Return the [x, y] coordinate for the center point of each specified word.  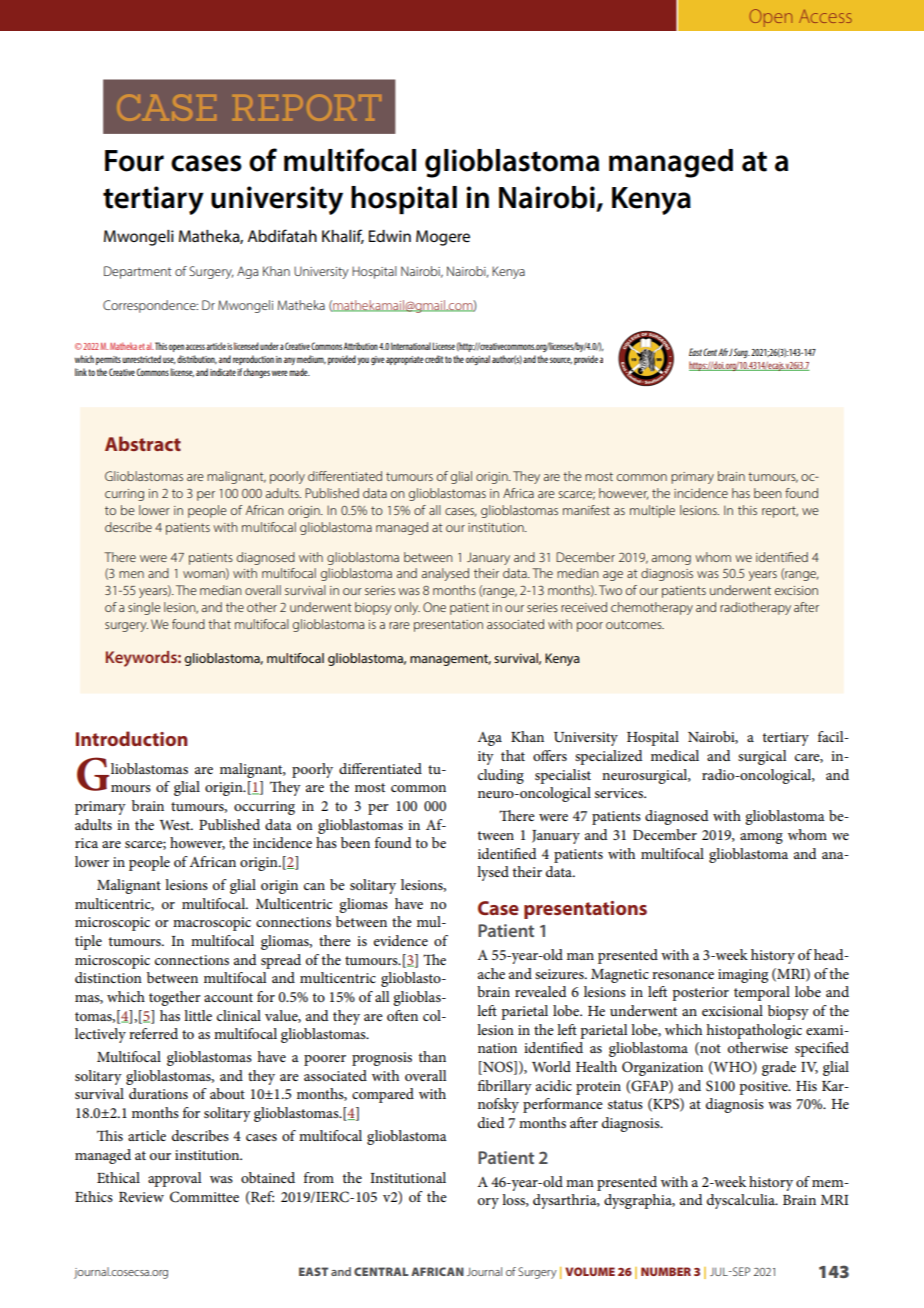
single [144, 608]
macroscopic [212, 924]
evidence [401, 940]
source [561, 360]
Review [141, 1197]
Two [610, 590]
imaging [743, 976]
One [434, 607]
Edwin [390, 236]
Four [134, 161]
